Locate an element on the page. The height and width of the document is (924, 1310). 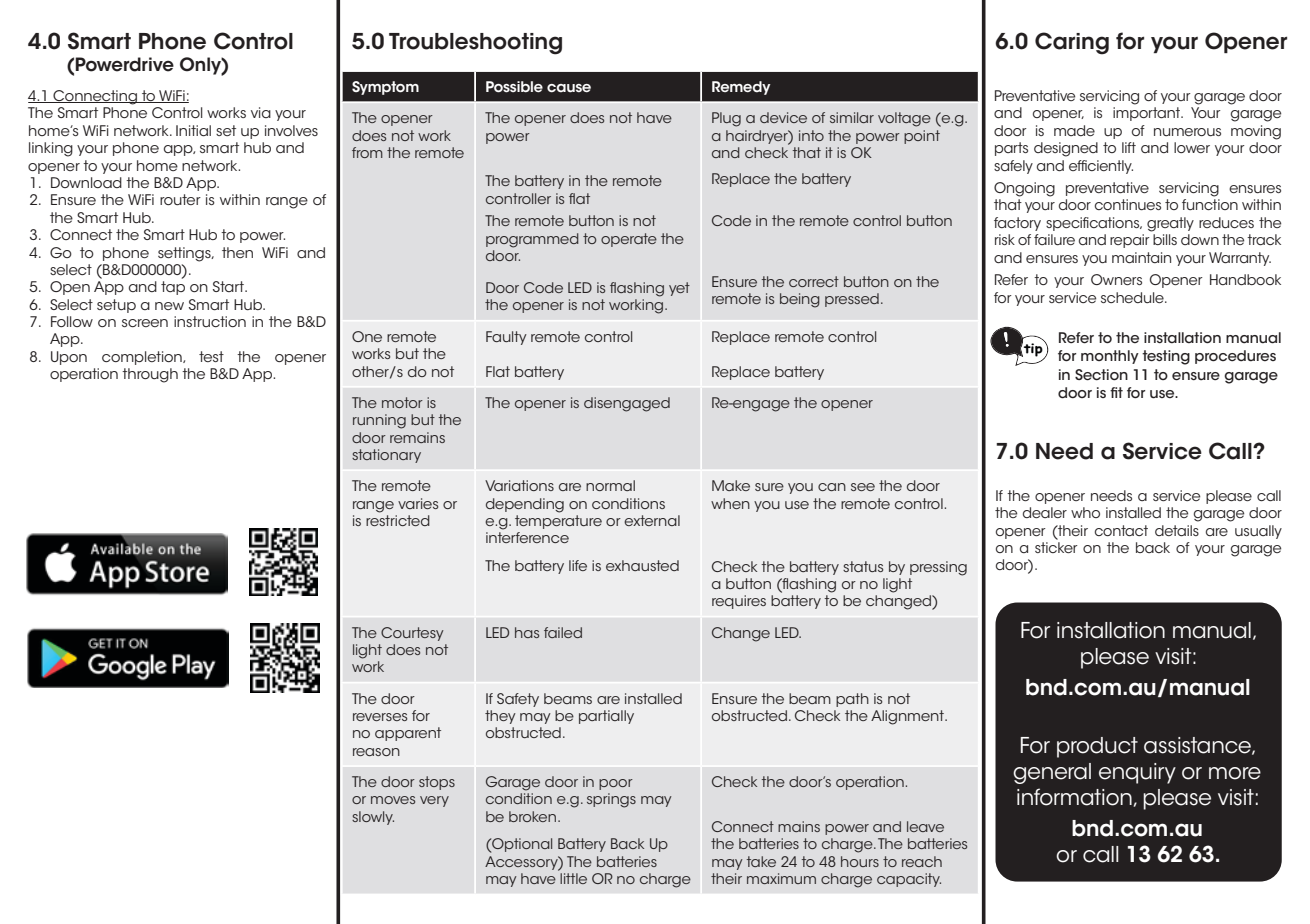
information is located at coordinates (1075, 797).
